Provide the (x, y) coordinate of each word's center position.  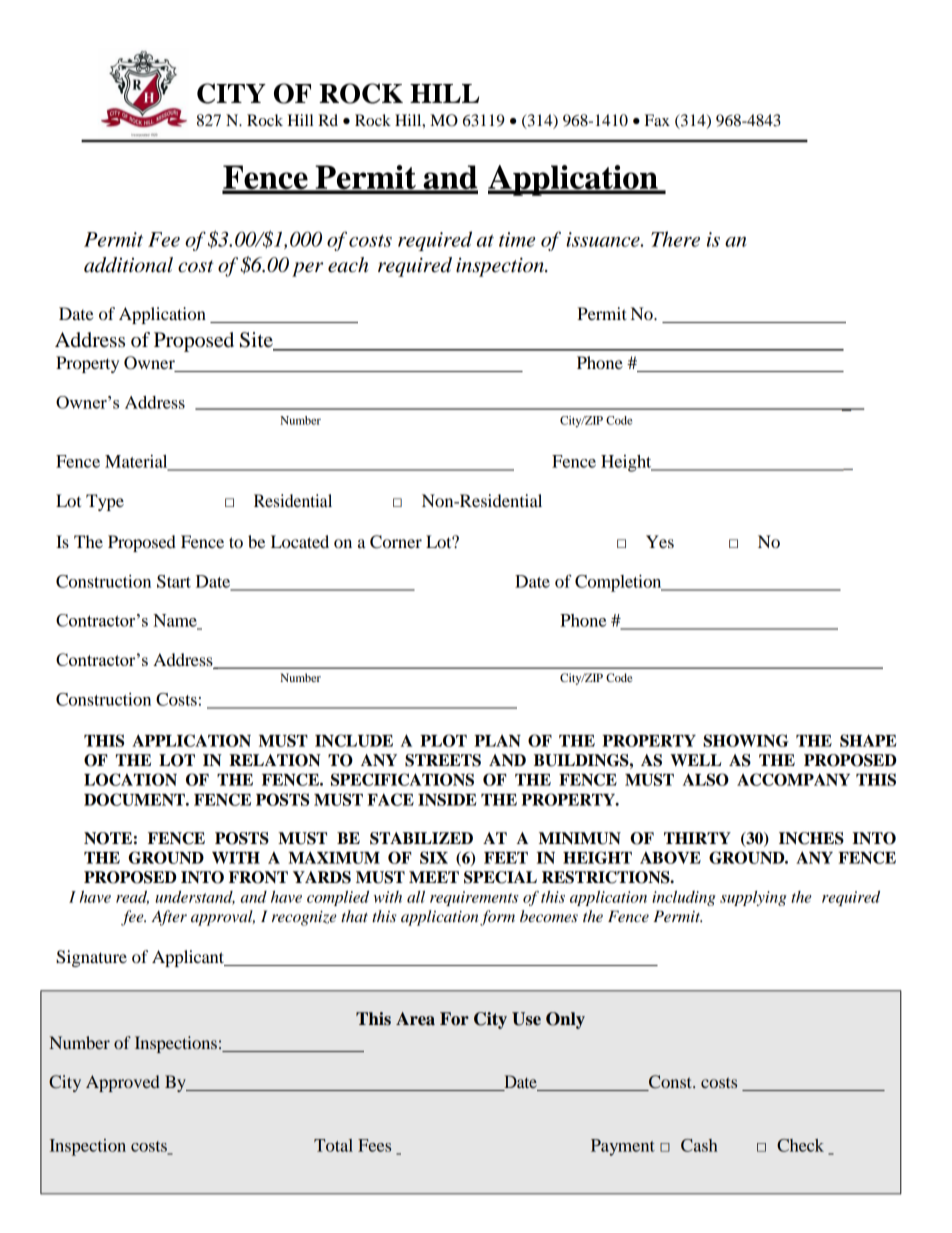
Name (176, 621)
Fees (374, 1145)
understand (195, 898)
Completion (619, 583)
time (517, 239)
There (675, 239)
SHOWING (746, 740)
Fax (657, 120)
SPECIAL (500, 877)
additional (128, 265)
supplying (753, 898)
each (348, 265)
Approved (123, 1083)
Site (257, 341)
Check (800, 1145)
